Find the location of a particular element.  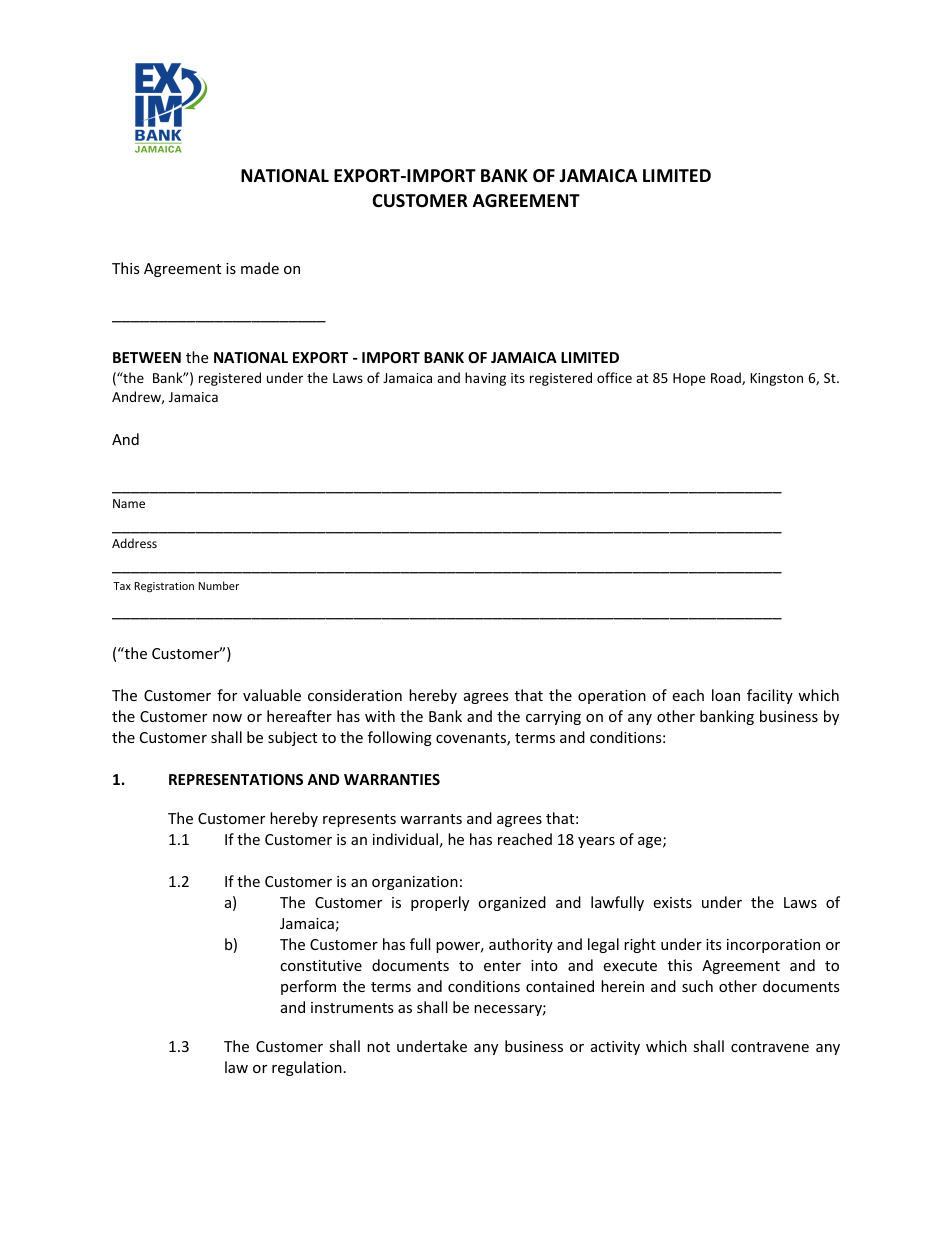

regulation is located at coordinates (307, 1068).
